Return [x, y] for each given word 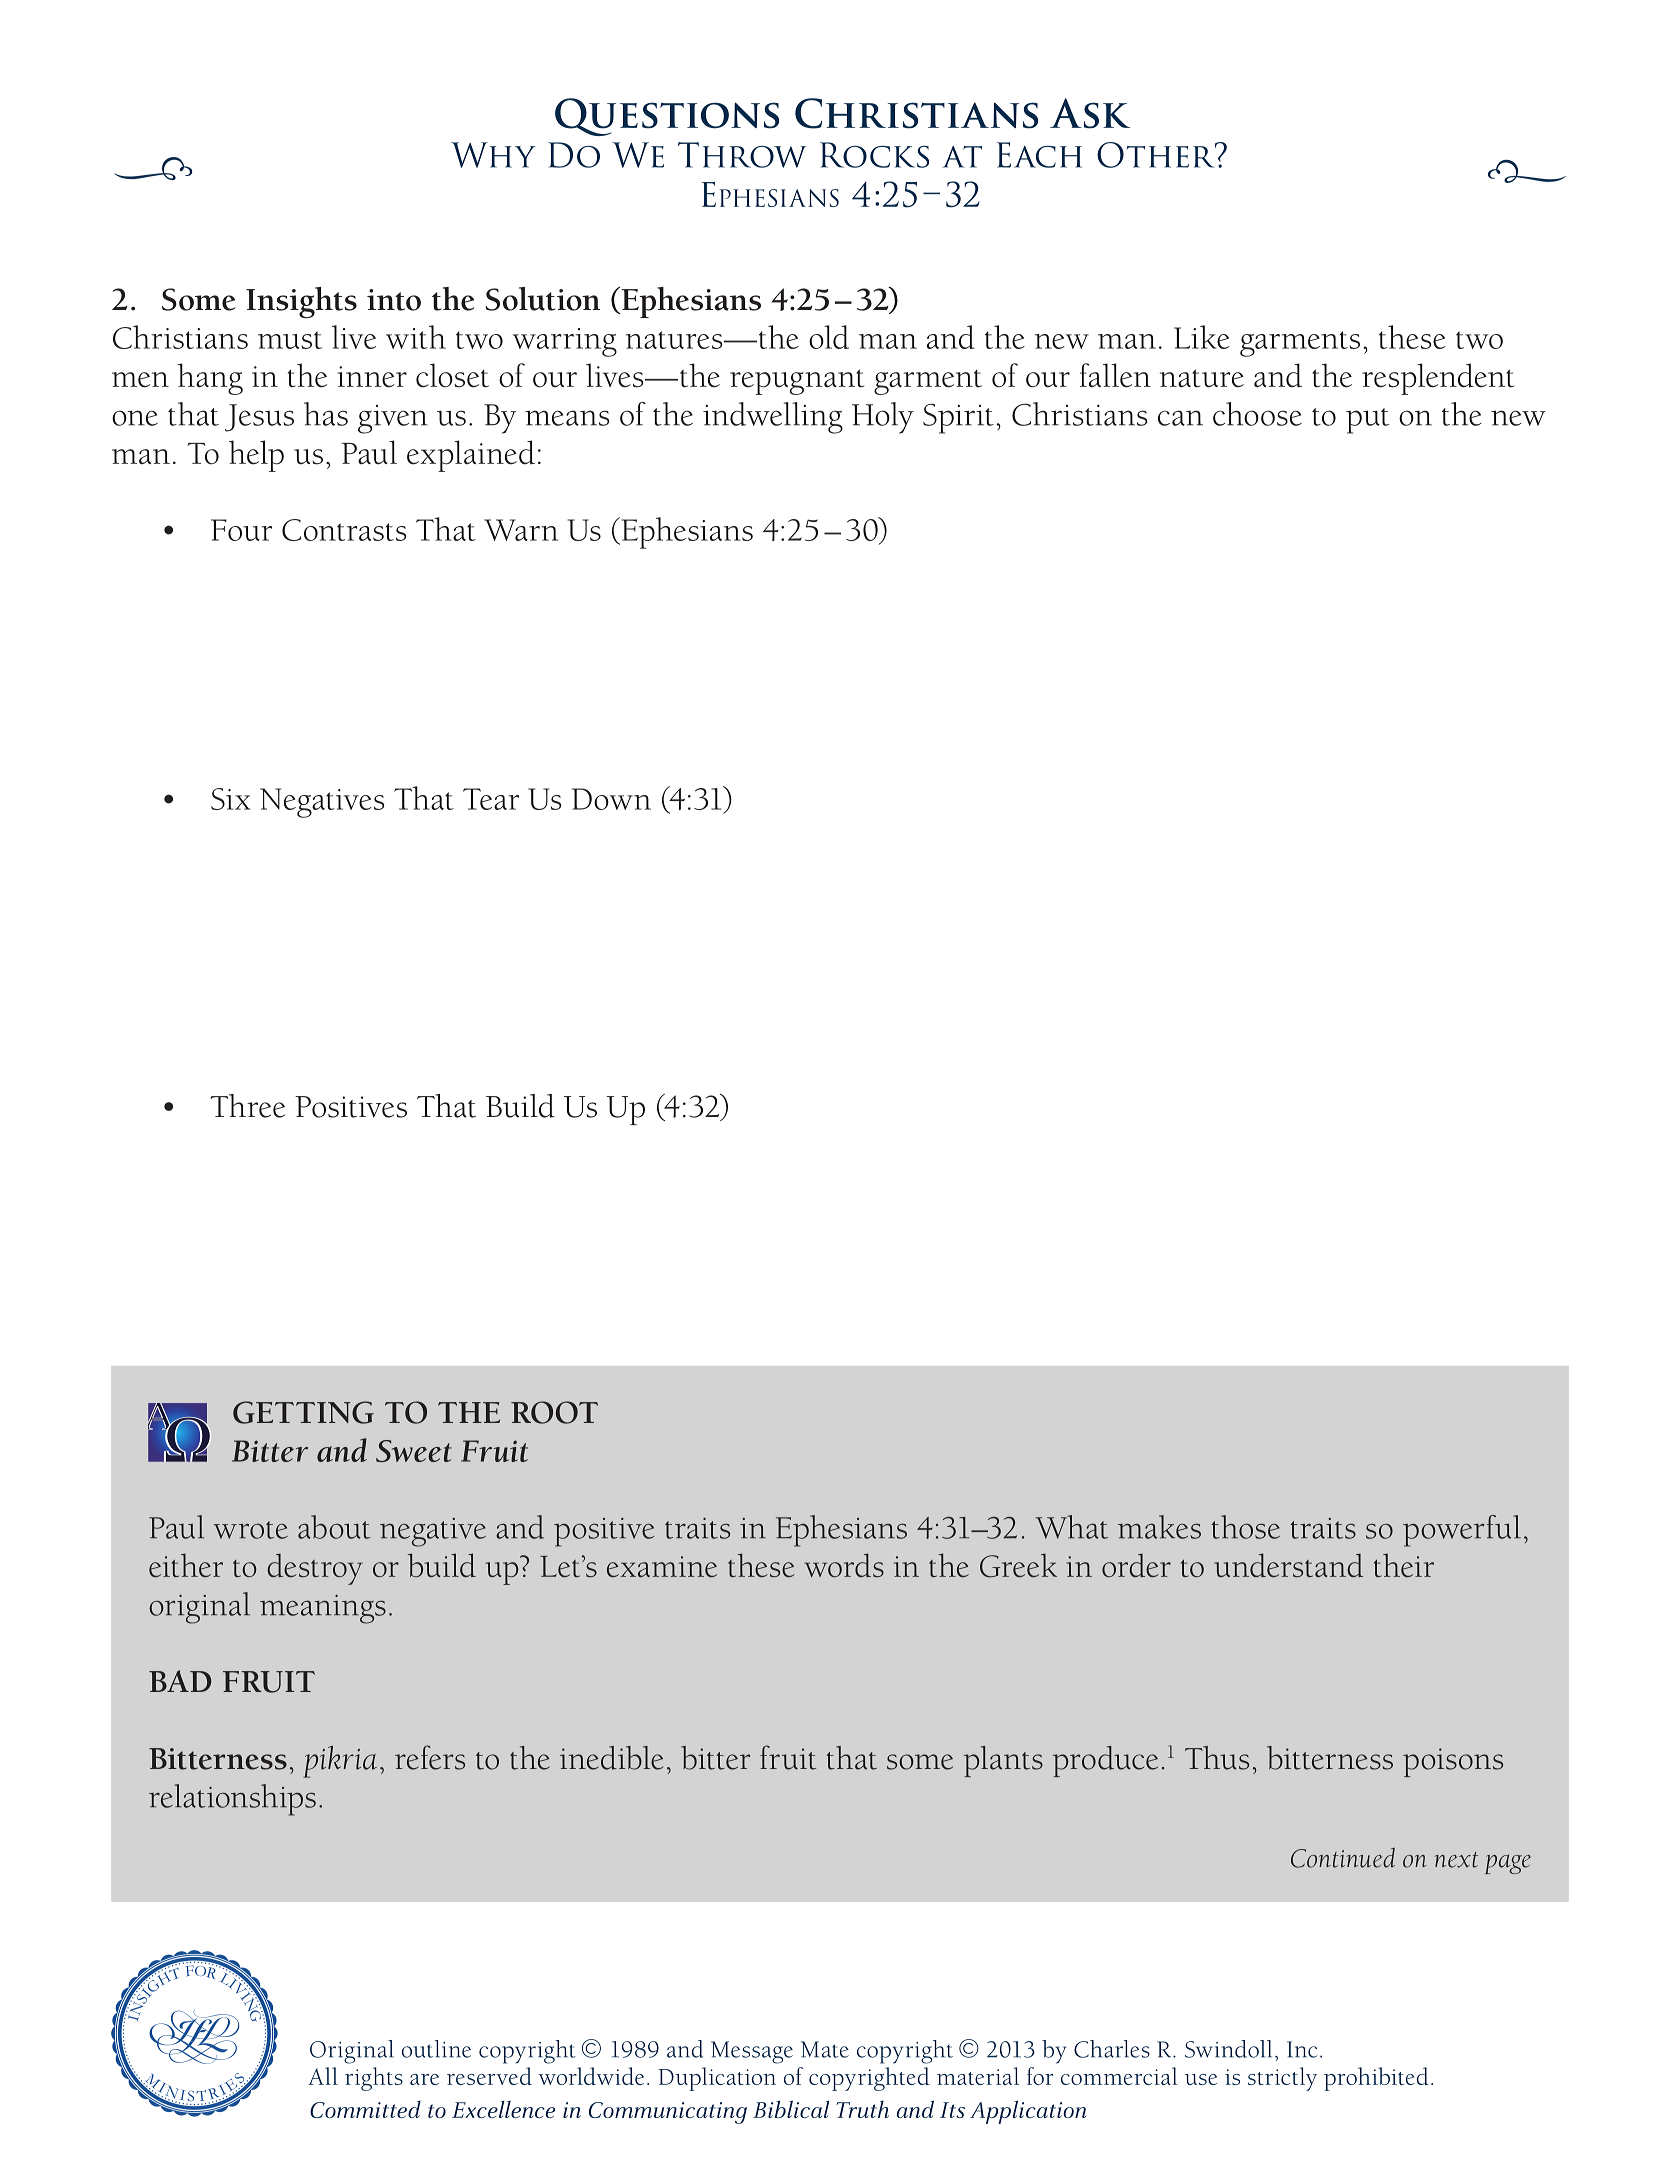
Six [231, 799]
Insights [301, 302]
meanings [323, 1609]
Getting [303, 1412]
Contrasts [344, 530]
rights [374, 2079]
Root [554, 1412]
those [1245, 1527]
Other [1157, 155]
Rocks [874, 155]
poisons [1453, 1762]
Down [611, 799]
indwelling [773, 418]
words [844, 1565]
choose [1257, 414]
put [1367, 421]
